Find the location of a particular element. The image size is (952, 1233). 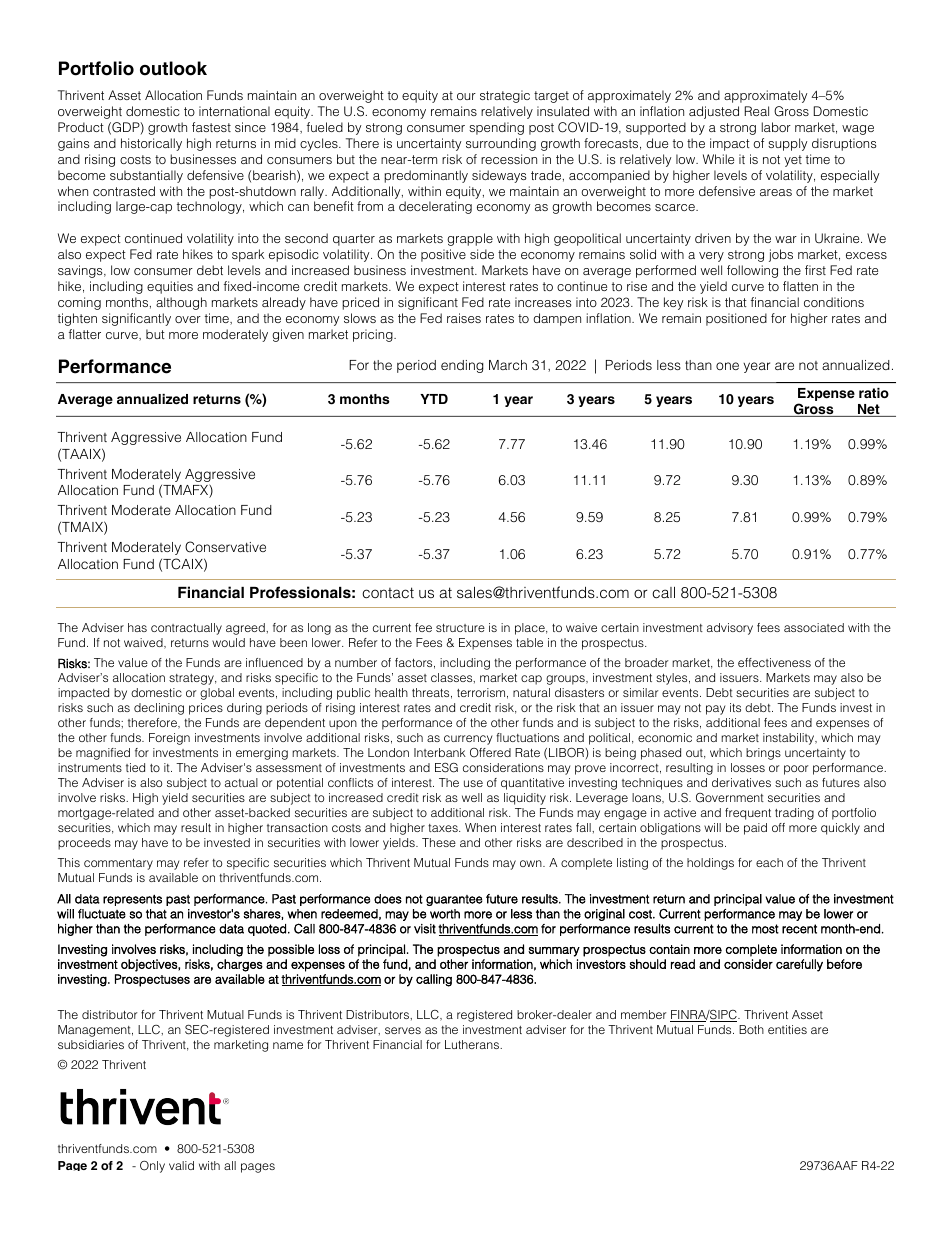

valid is located at coordinates (181, 1165).
